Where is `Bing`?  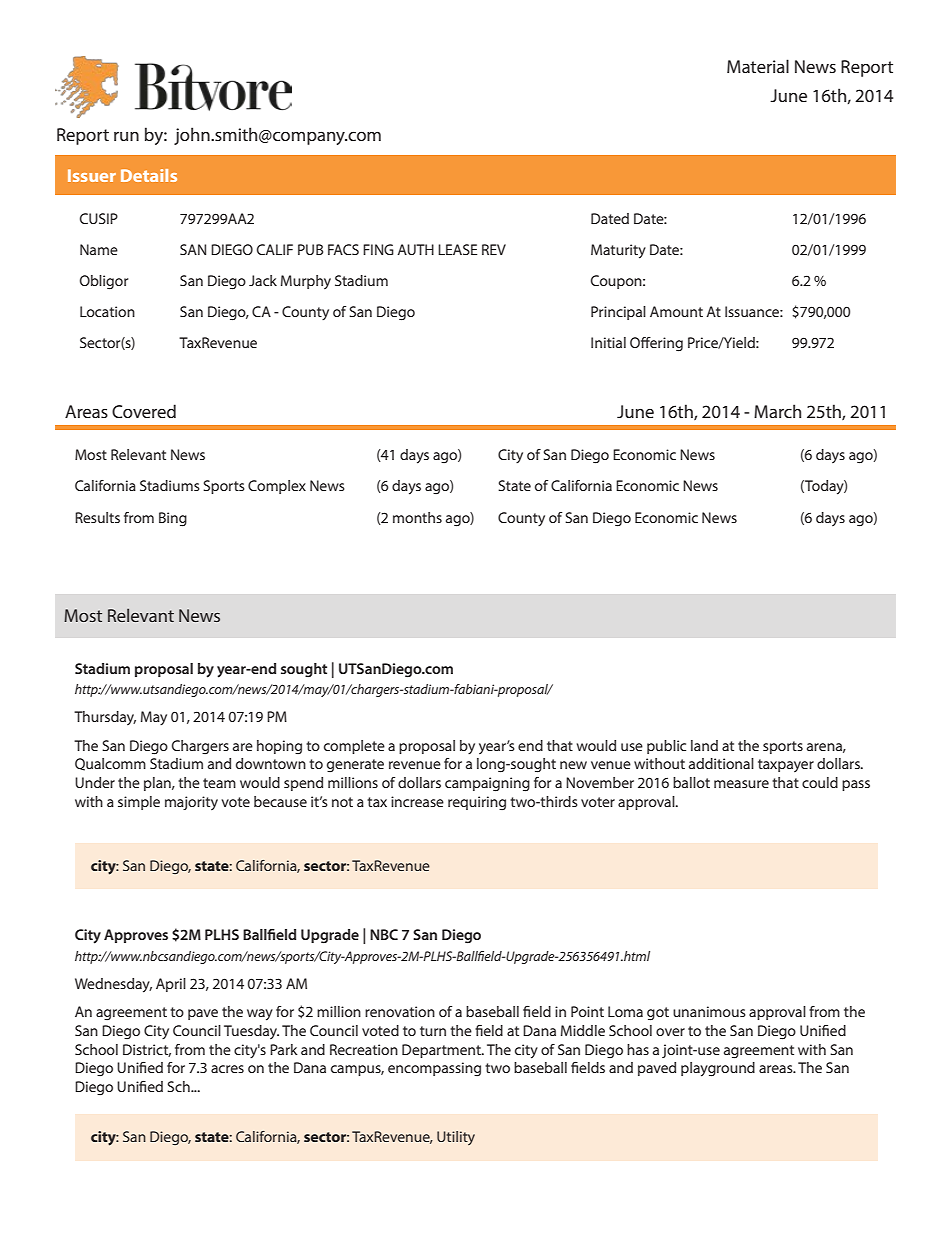
Bing is located at coordinates (173, 519).
